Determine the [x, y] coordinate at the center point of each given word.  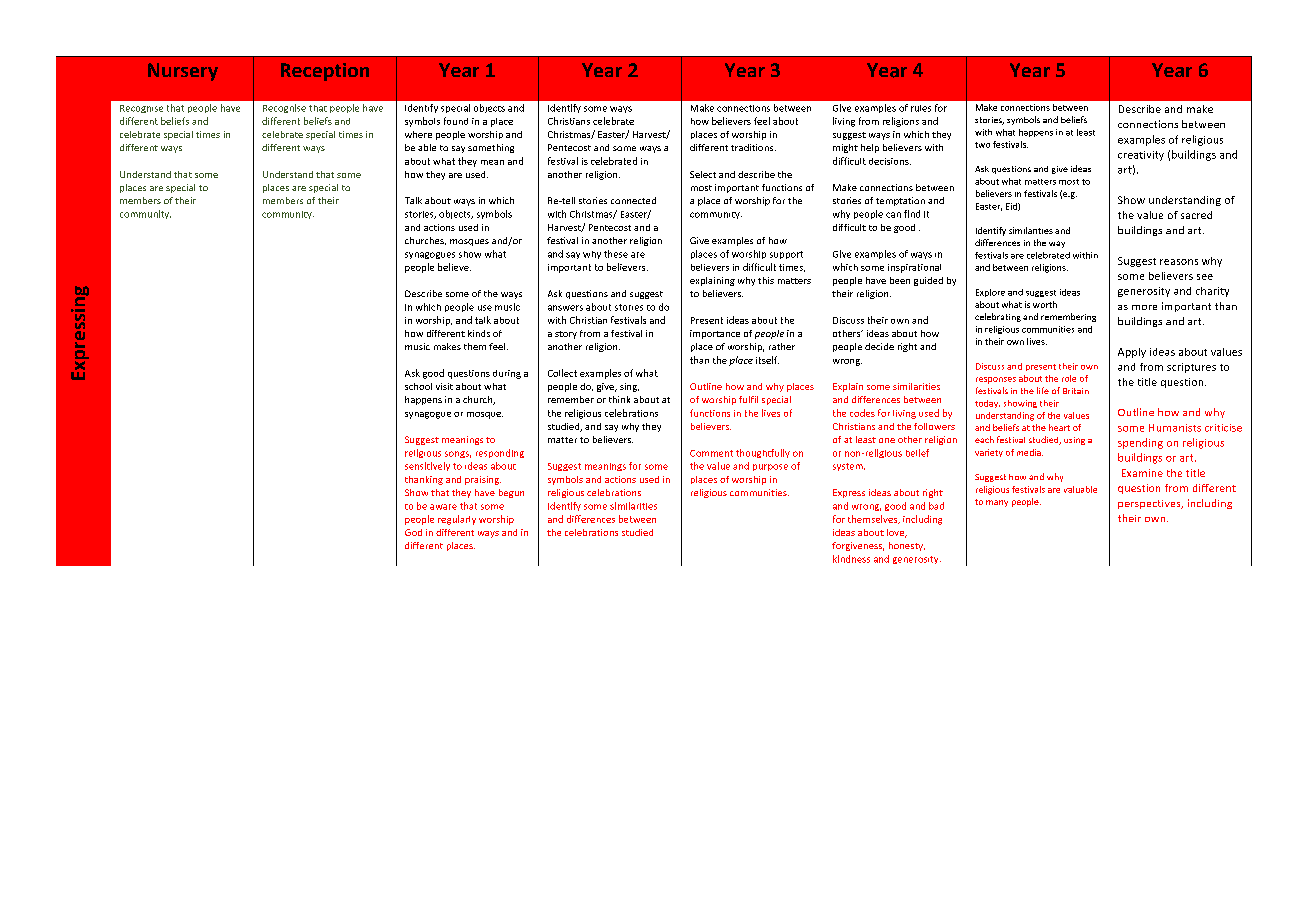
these [616, 254]
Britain [1076, 391]
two [982, 145]
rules [921, 108]
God [413, 532]
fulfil [748, 399]
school [418, 386]
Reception [325, 72]
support [786, 255]
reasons [1179, 262]
